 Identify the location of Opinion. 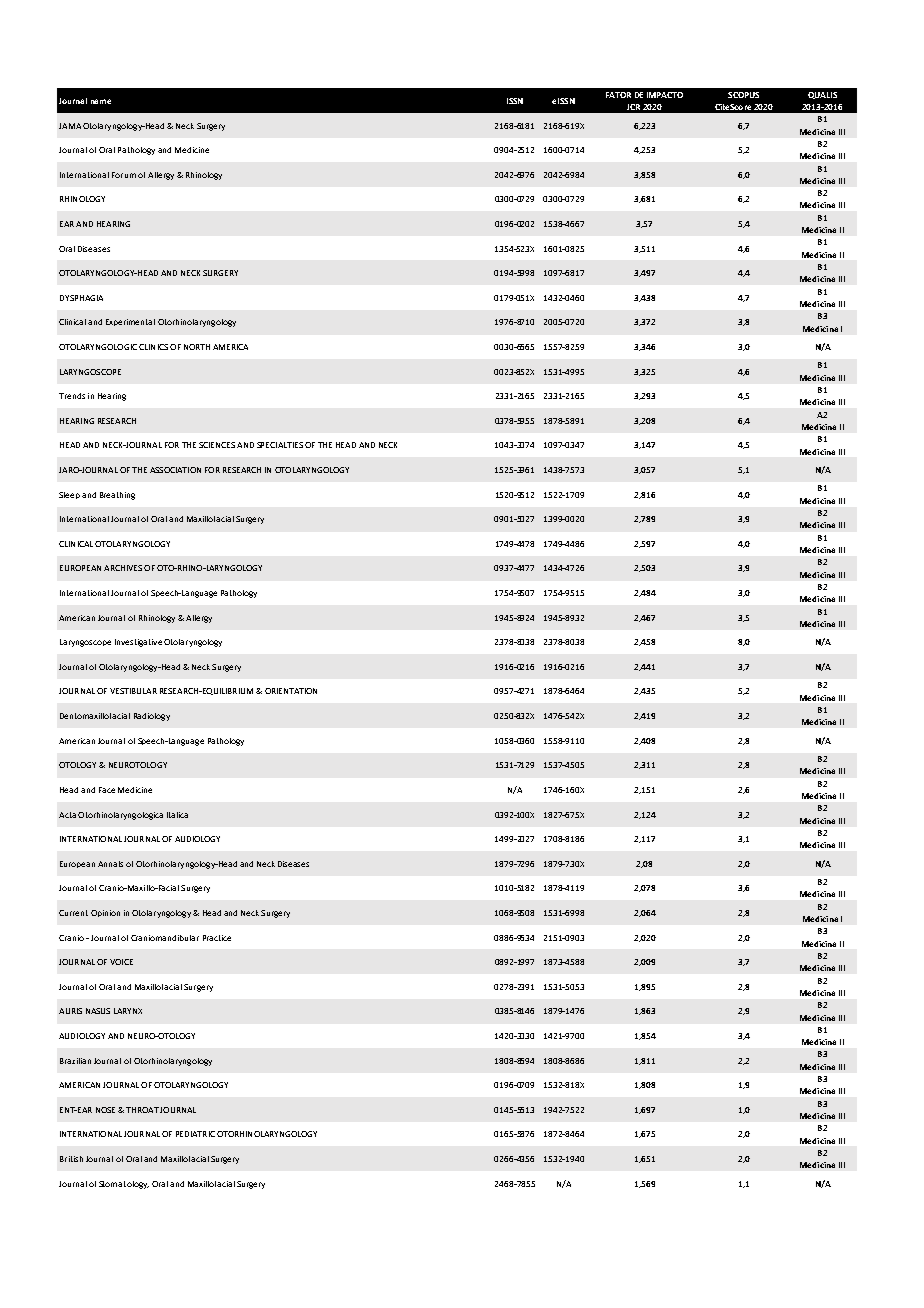
(105, 913).
